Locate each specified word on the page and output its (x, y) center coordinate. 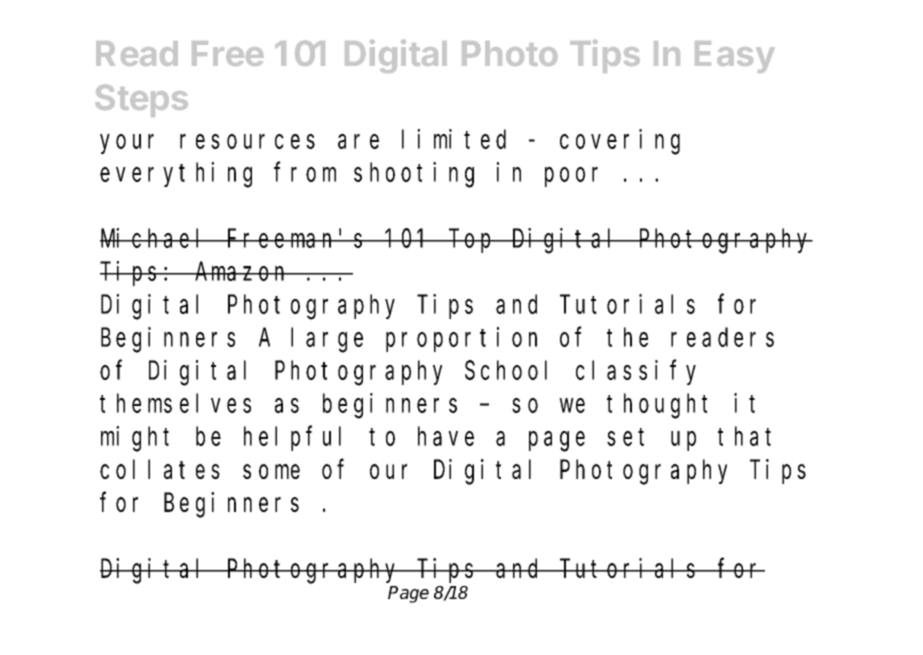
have (446, 436)
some (271, 471)
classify (636, 372)
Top (472, 241)
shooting (414, 175)
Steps (141, 100)
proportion (461, 339)
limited (454, 139)
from (305, 172)
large (327, 340)
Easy (735, 57)
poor (571, 177)
